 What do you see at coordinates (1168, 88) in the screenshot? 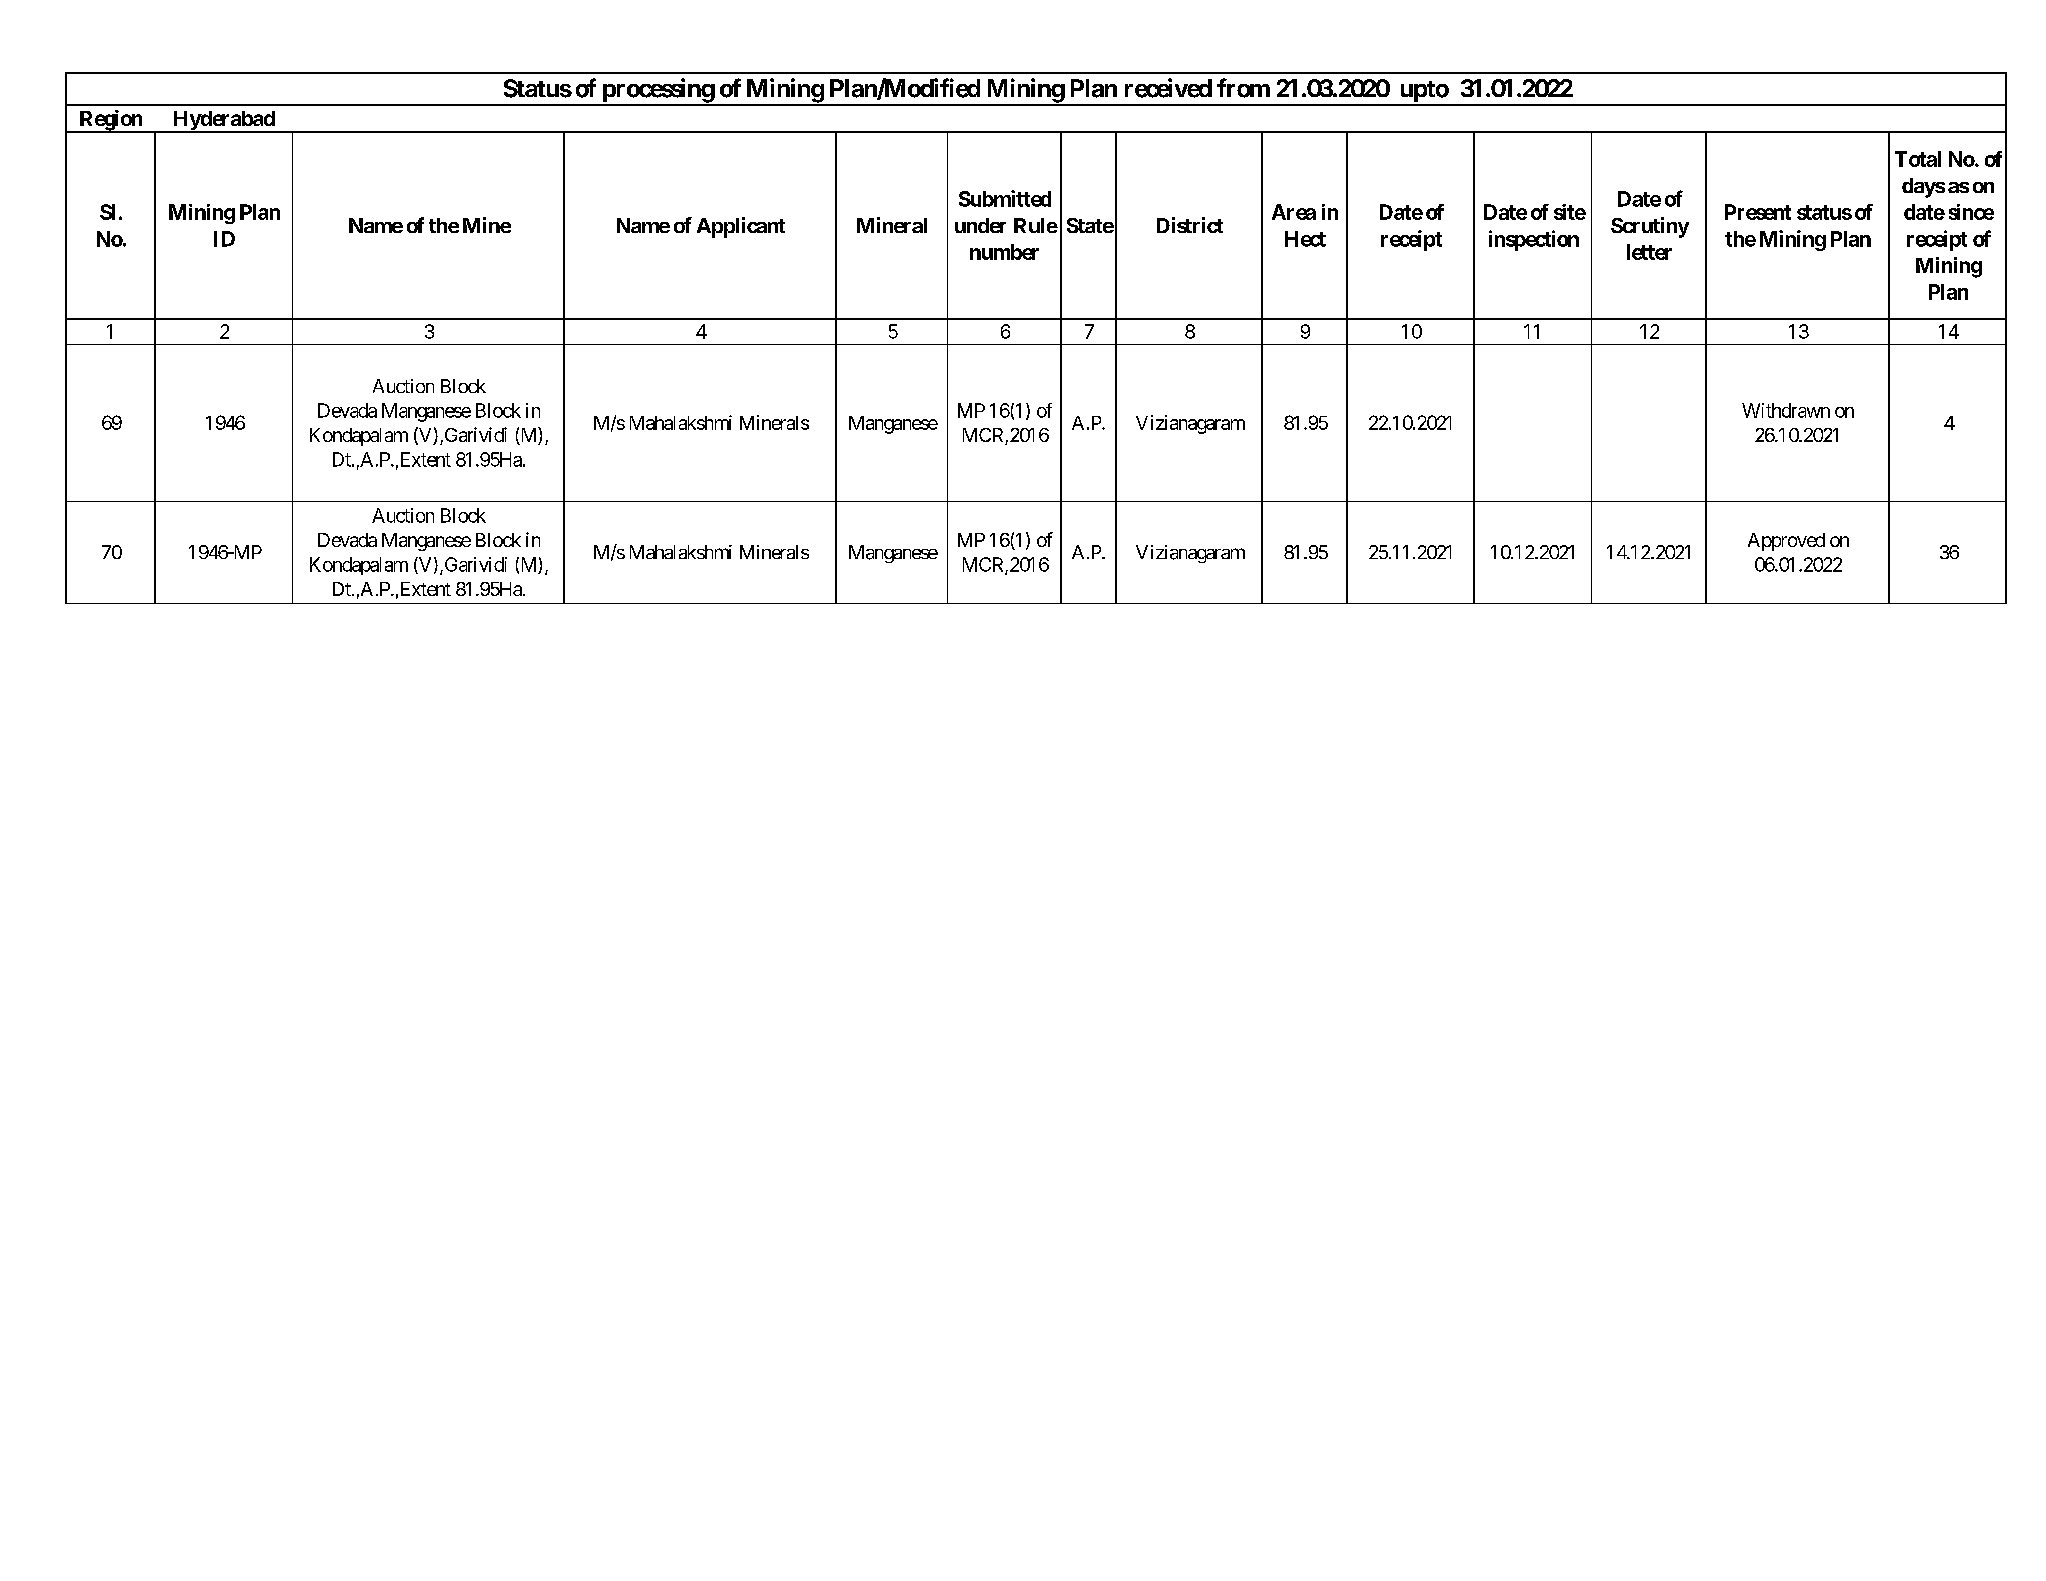
I see `received` at bounding box center [1168, 88].
